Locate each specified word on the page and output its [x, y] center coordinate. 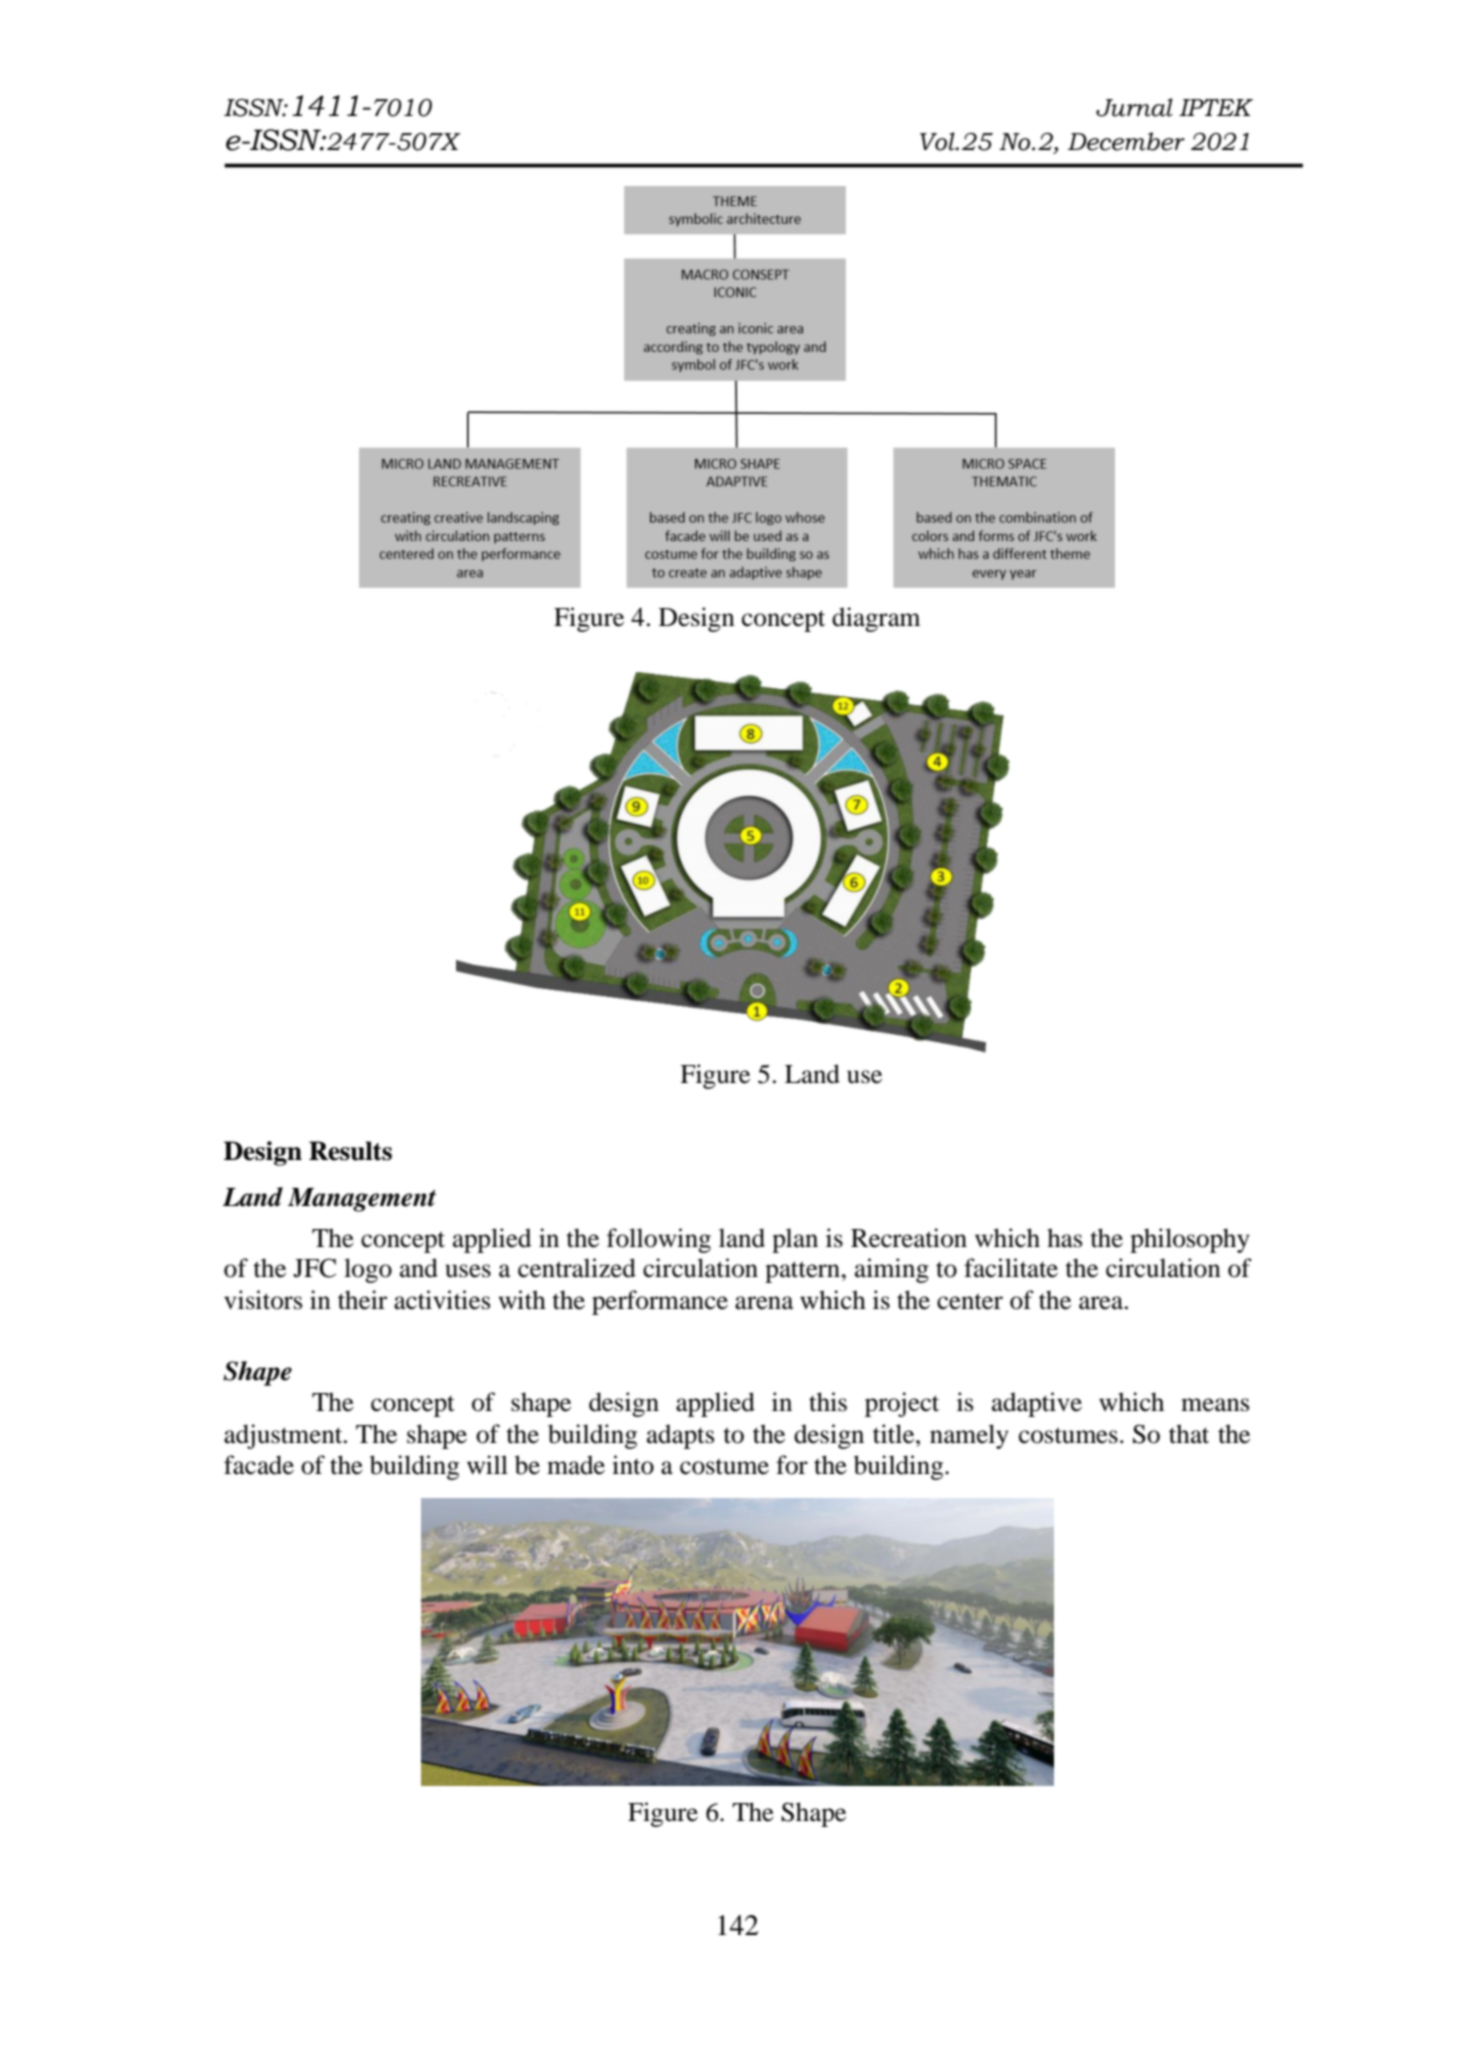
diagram [876, 619]
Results [350, 1151]
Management [362, 1200]
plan [795, 1240]
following [659, 1240]
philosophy [1190, 1240]
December [1126, 141]
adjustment [284, 1436]
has [1064, 1238]
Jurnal [1134, 107]
